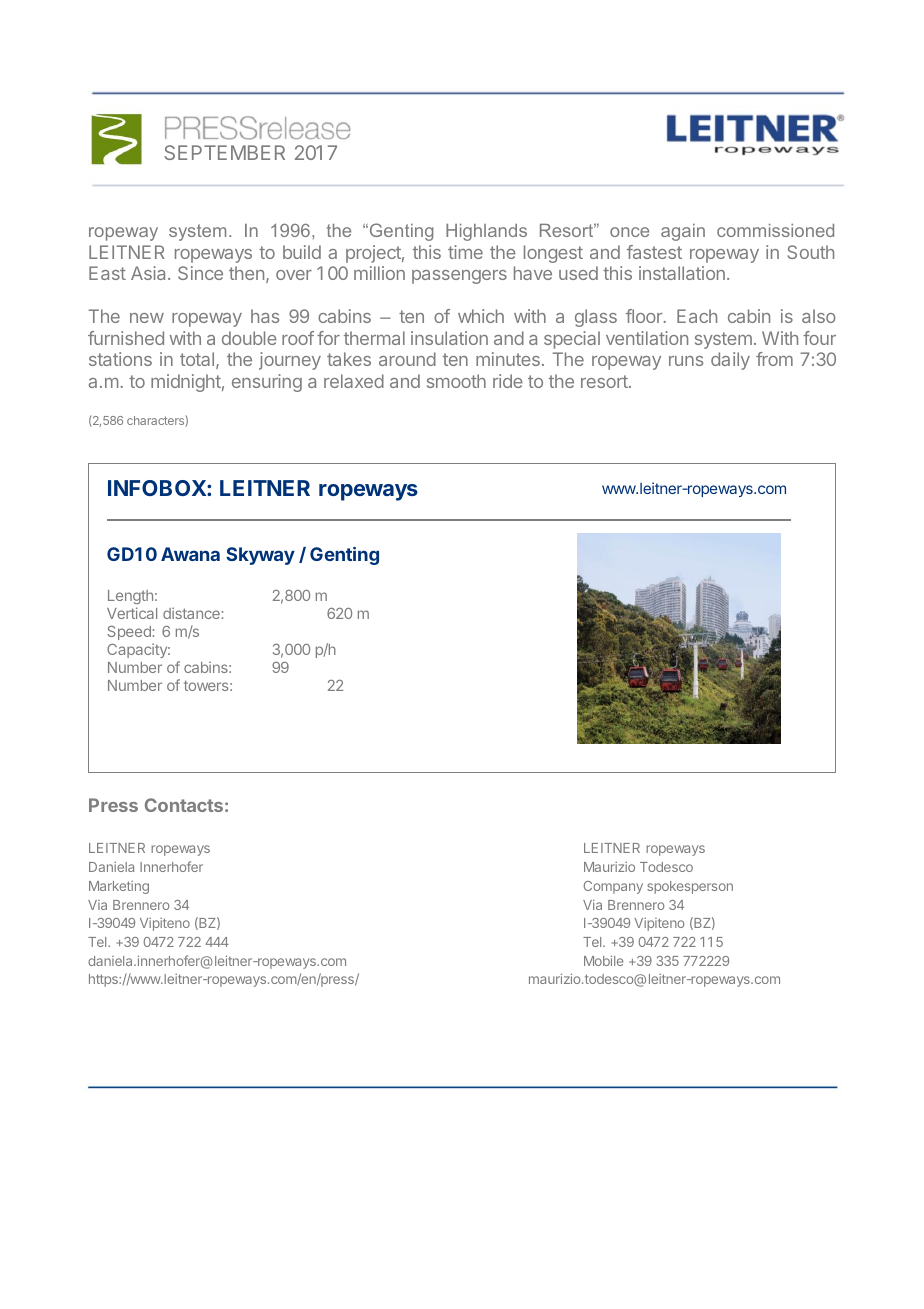 Image resolution: width=924 pixels, height=1309 pixels. Describe the element at coordinates (775, 230) in the image. I see `commissioned` at that location.
